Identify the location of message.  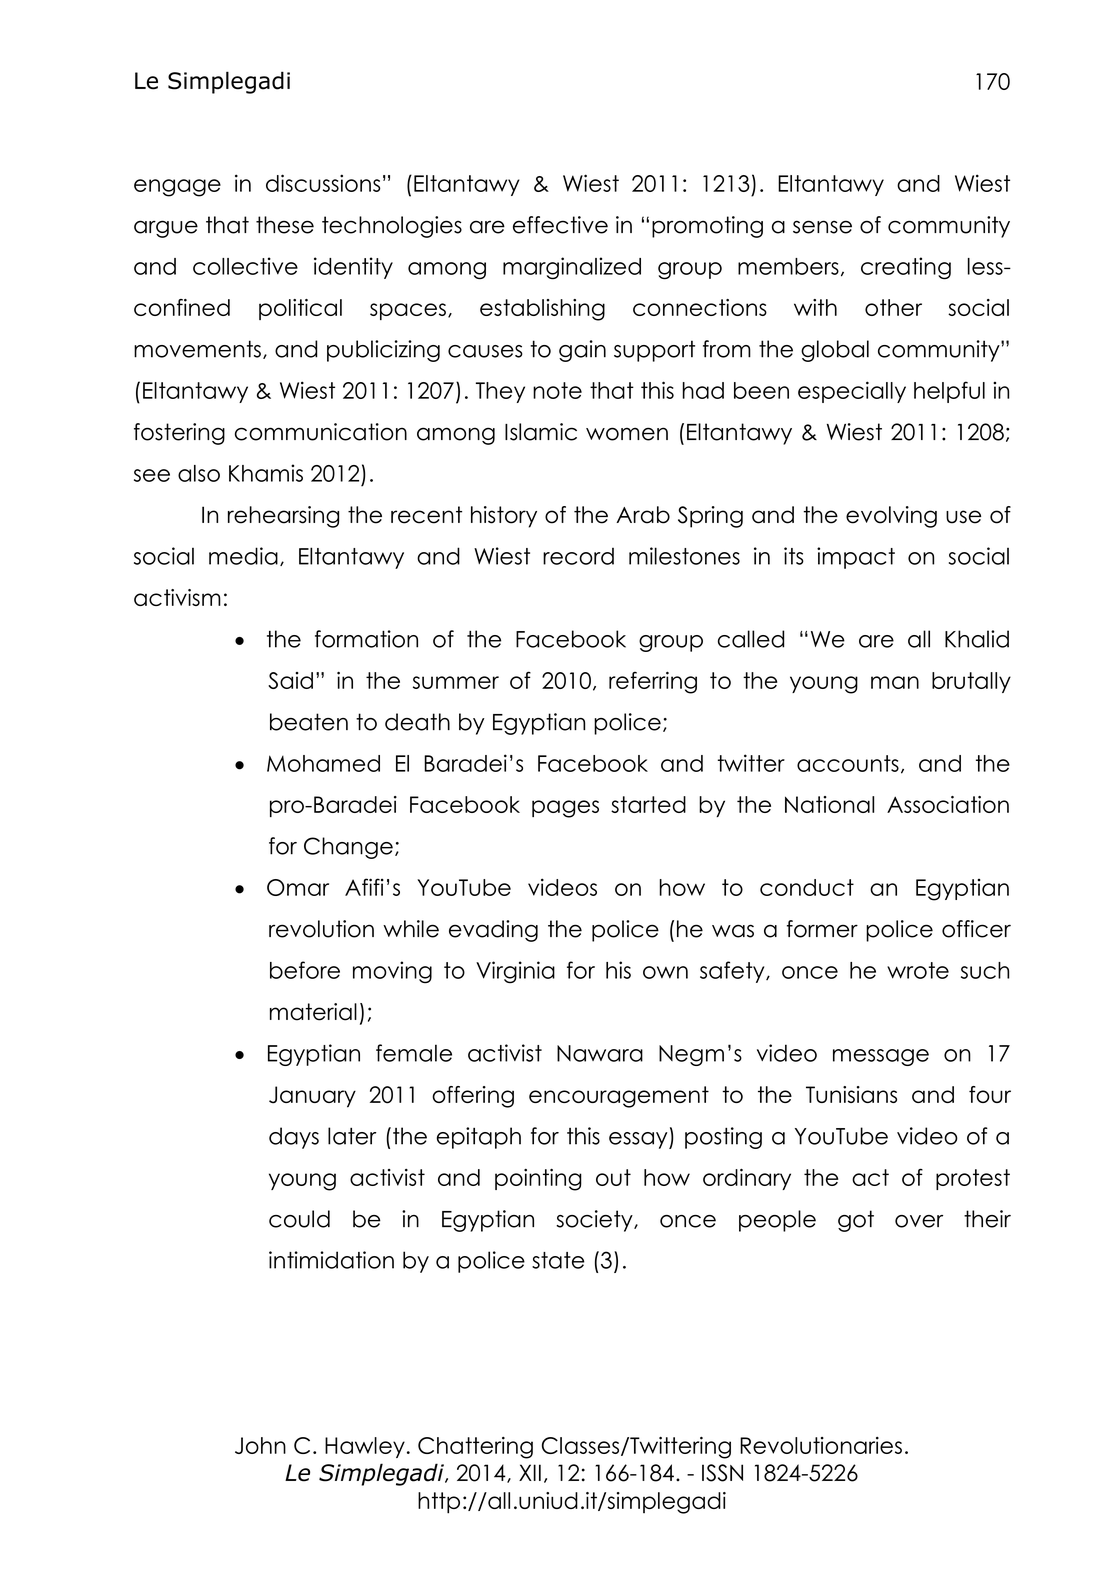
(881, 1057).
